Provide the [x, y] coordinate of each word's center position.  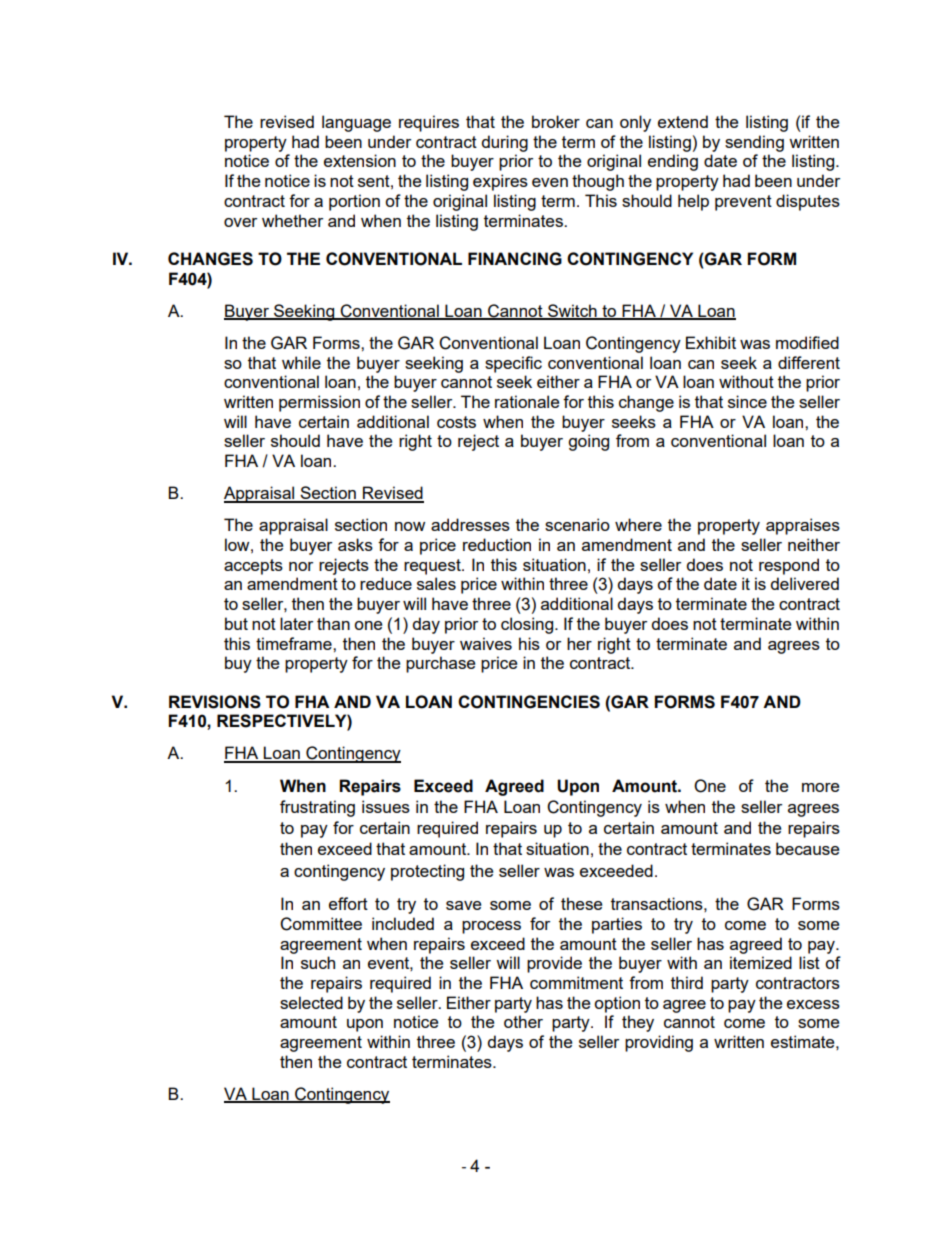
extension [360, 160]
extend [683, 121]
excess [813, 1004]
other [523, 1021]
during [504, 143]
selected [311, 1002]
